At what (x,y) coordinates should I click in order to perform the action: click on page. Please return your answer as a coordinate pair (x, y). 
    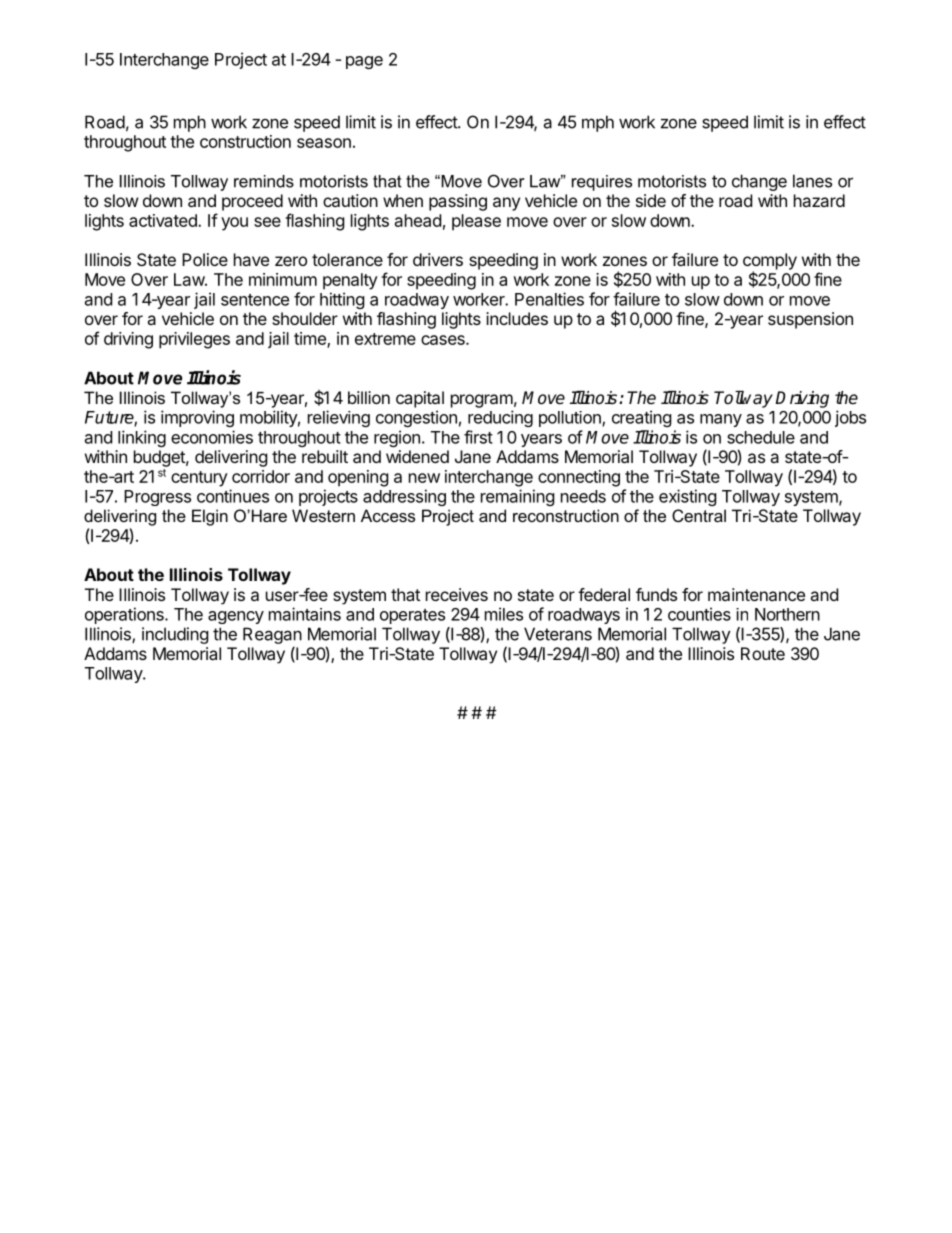
    Looking at the image, I should click on (364, 62).
